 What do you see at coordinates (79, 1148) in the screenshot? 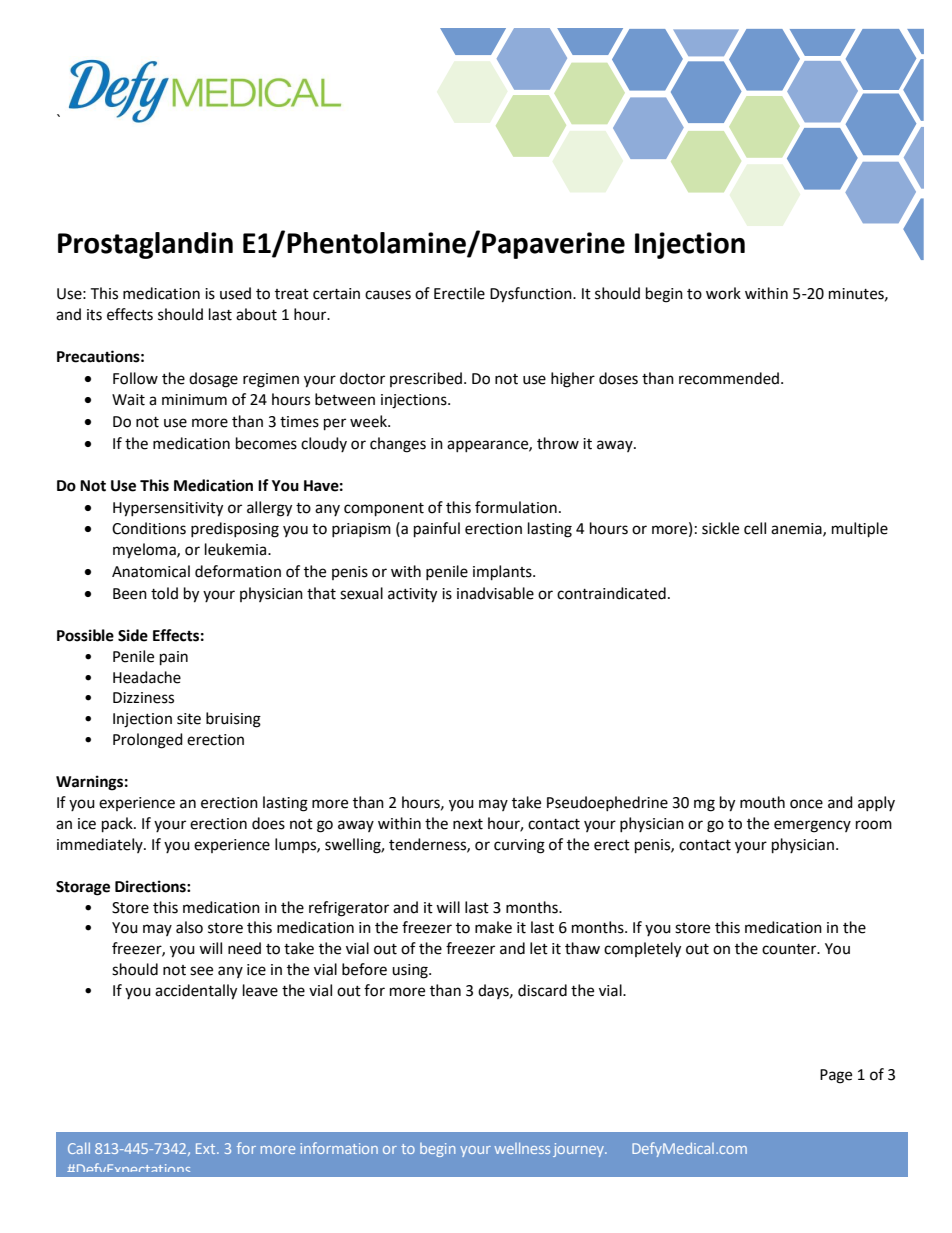
I see `Call` at bounding box center [79, 1148].
